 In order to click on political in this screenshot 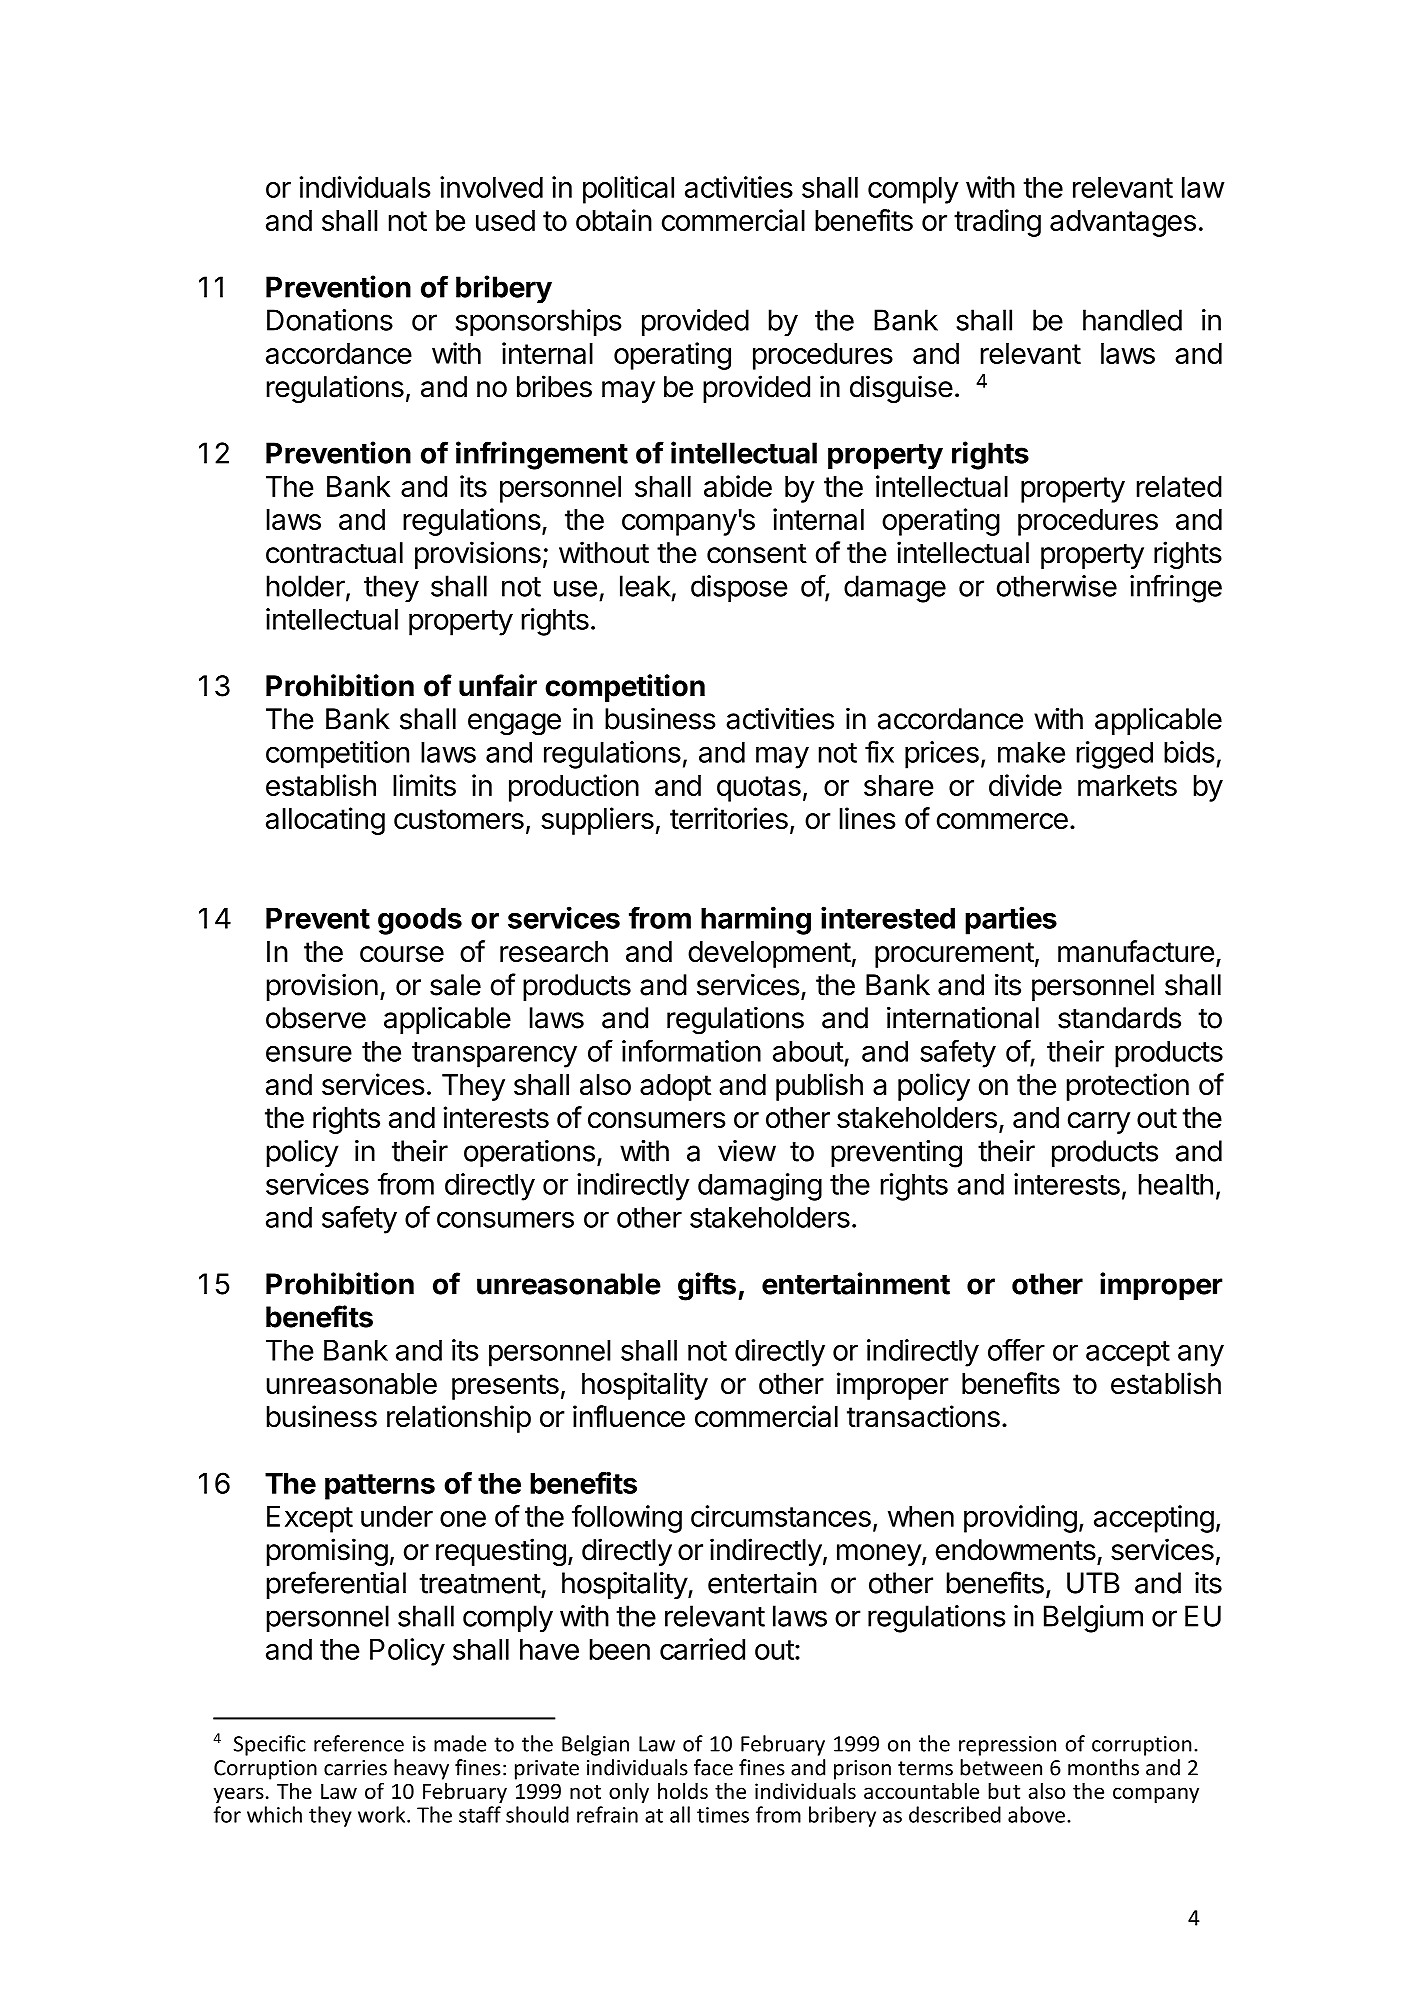, I will do `click(628, 190)`.
